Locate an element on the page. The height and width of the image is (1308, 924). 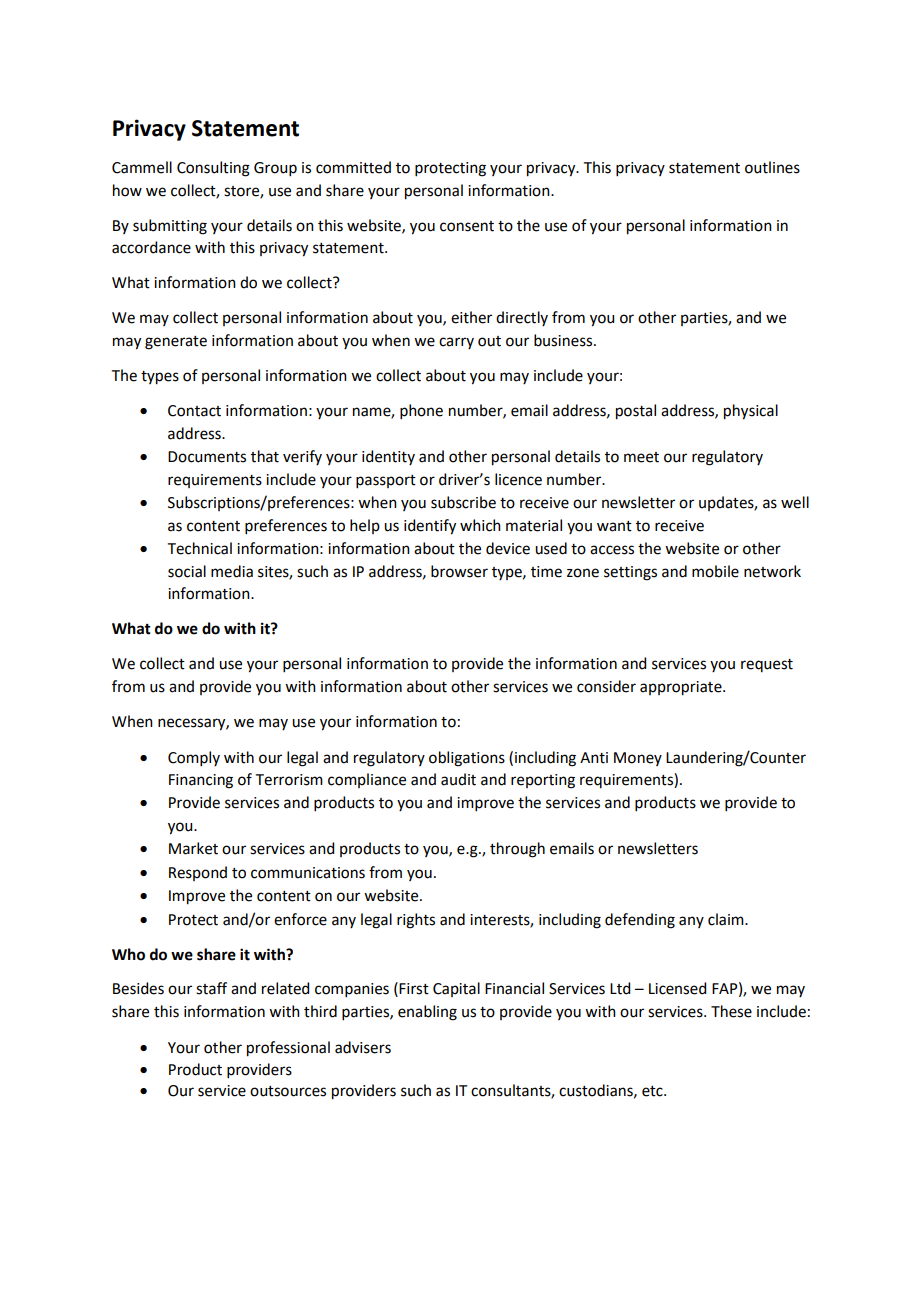
social is located at coordinates (187, 571).
